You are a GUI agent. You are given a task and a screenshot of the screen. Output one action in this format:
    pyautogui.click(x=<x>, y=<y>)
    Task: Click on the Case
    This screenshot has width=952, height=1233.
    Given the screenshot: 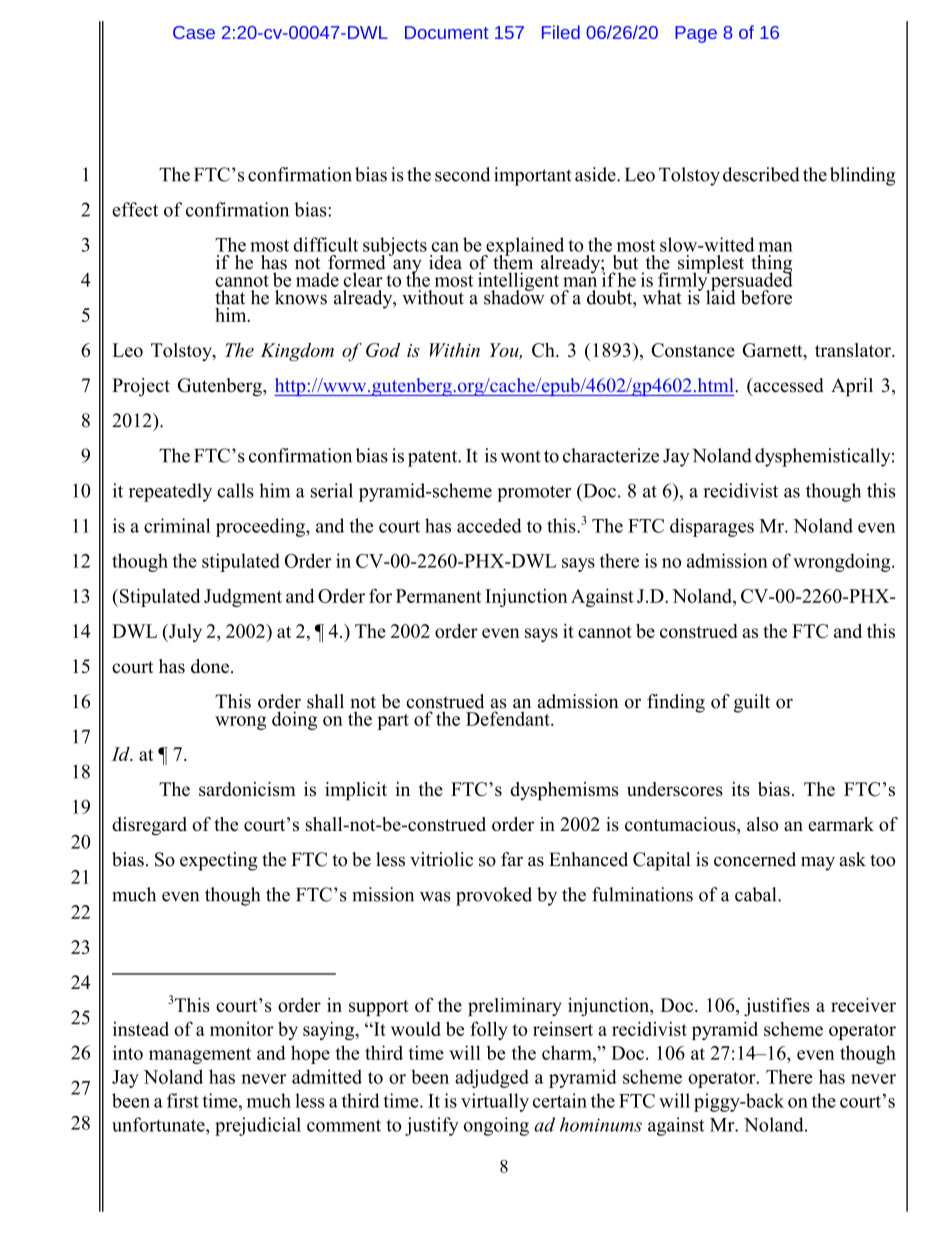 What is the action you would take?
    pyautogui.click(x=194, y=32)
